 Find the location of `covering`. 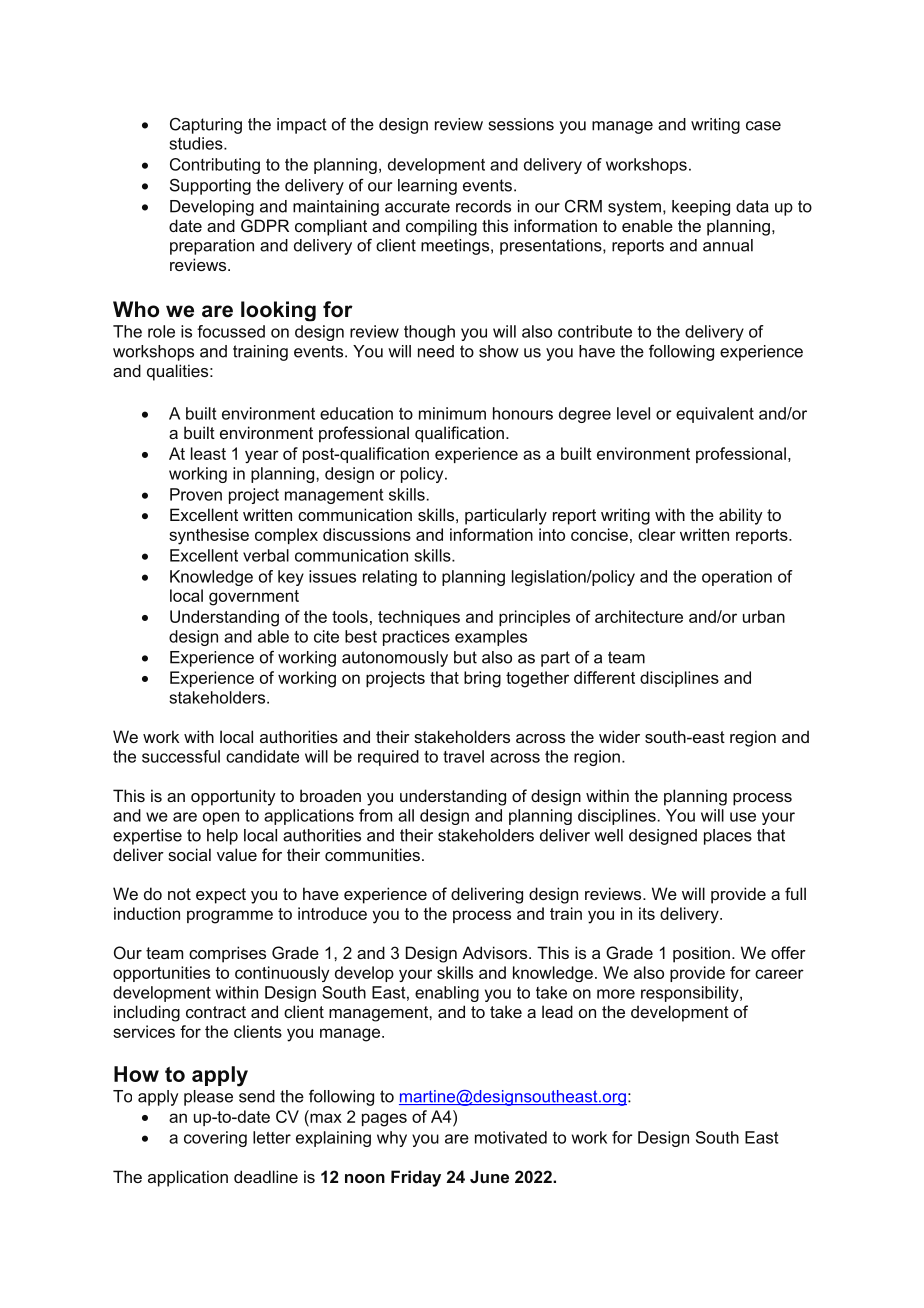

covering is located at coordinates (215, 1139).
